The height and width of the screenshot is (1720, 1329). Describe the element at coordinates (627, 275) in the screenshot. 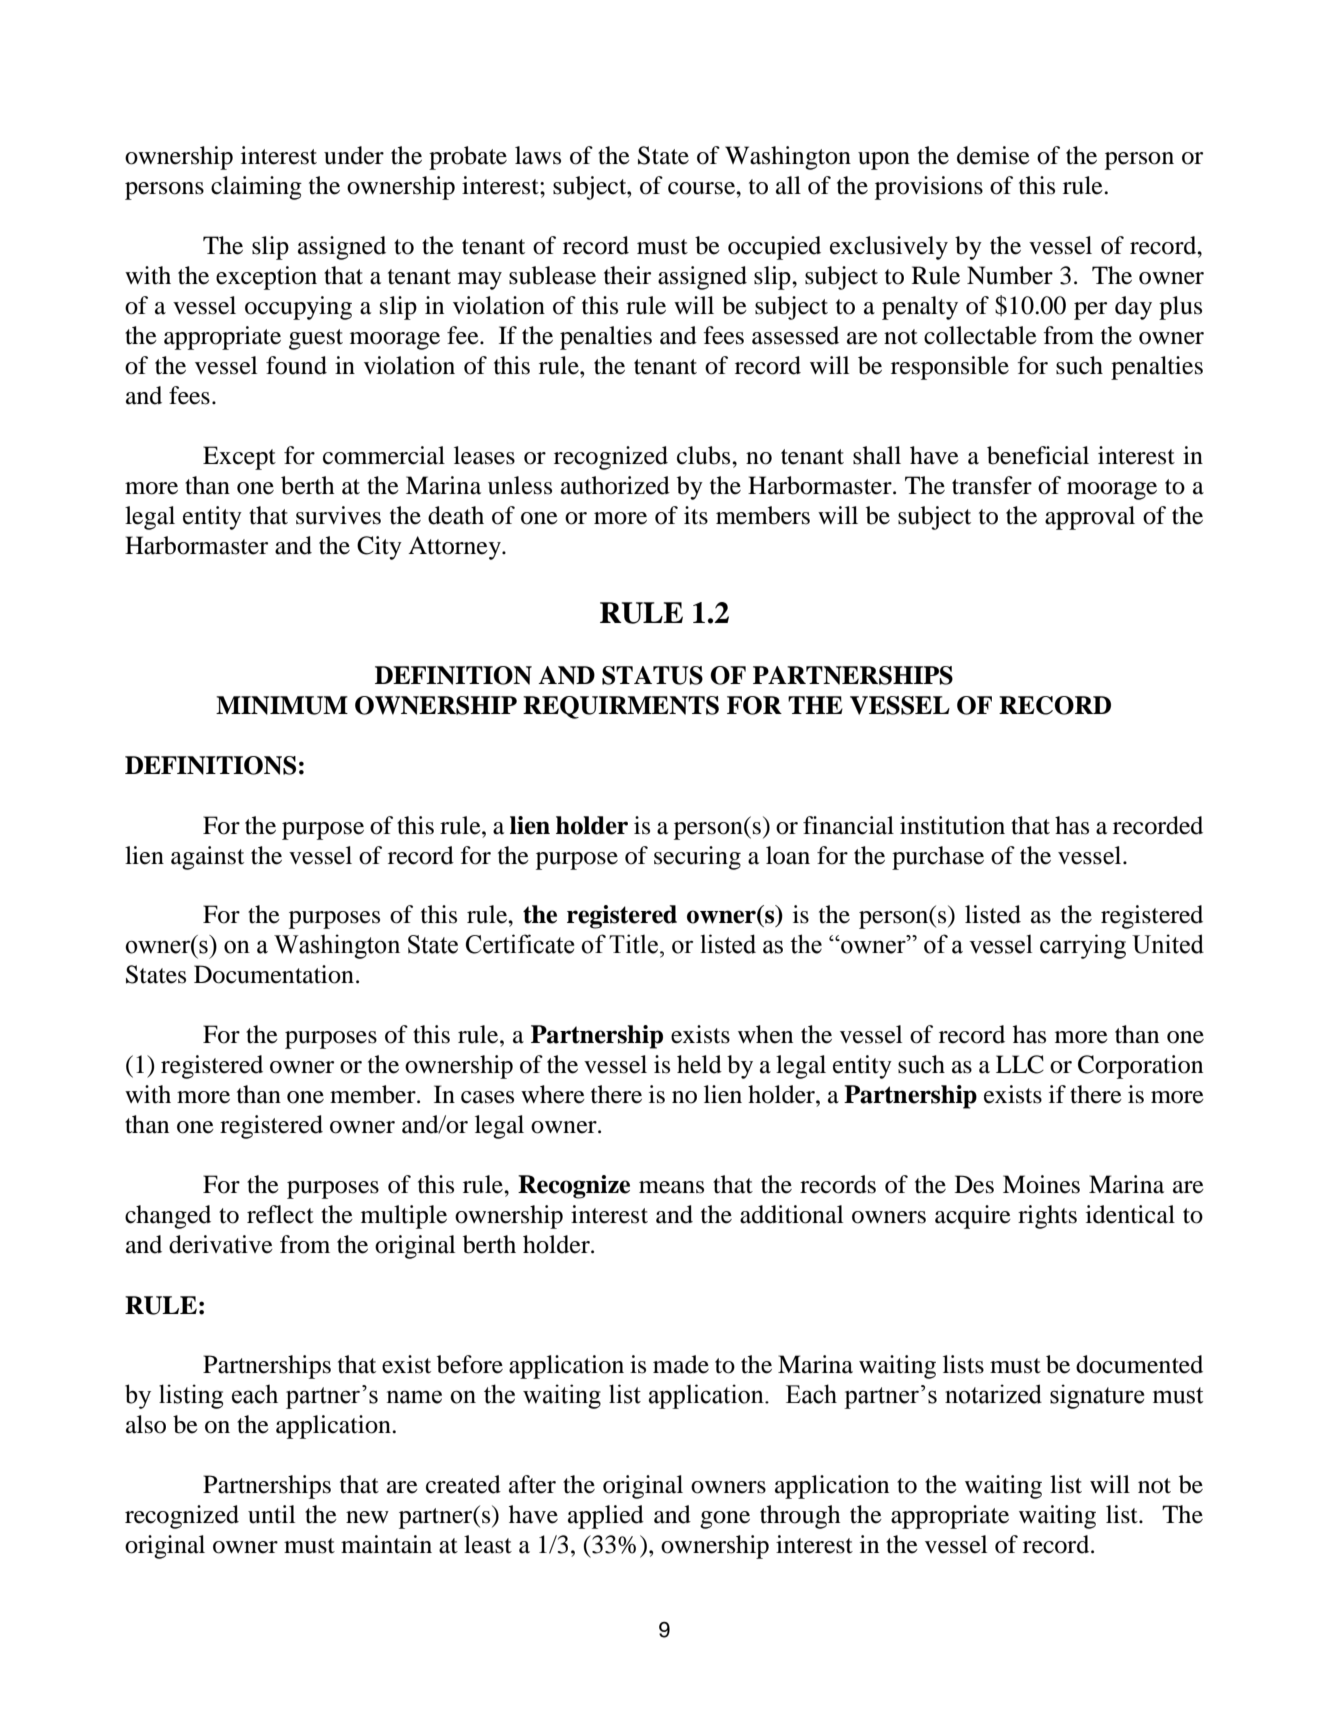

I see `their` at that location.
